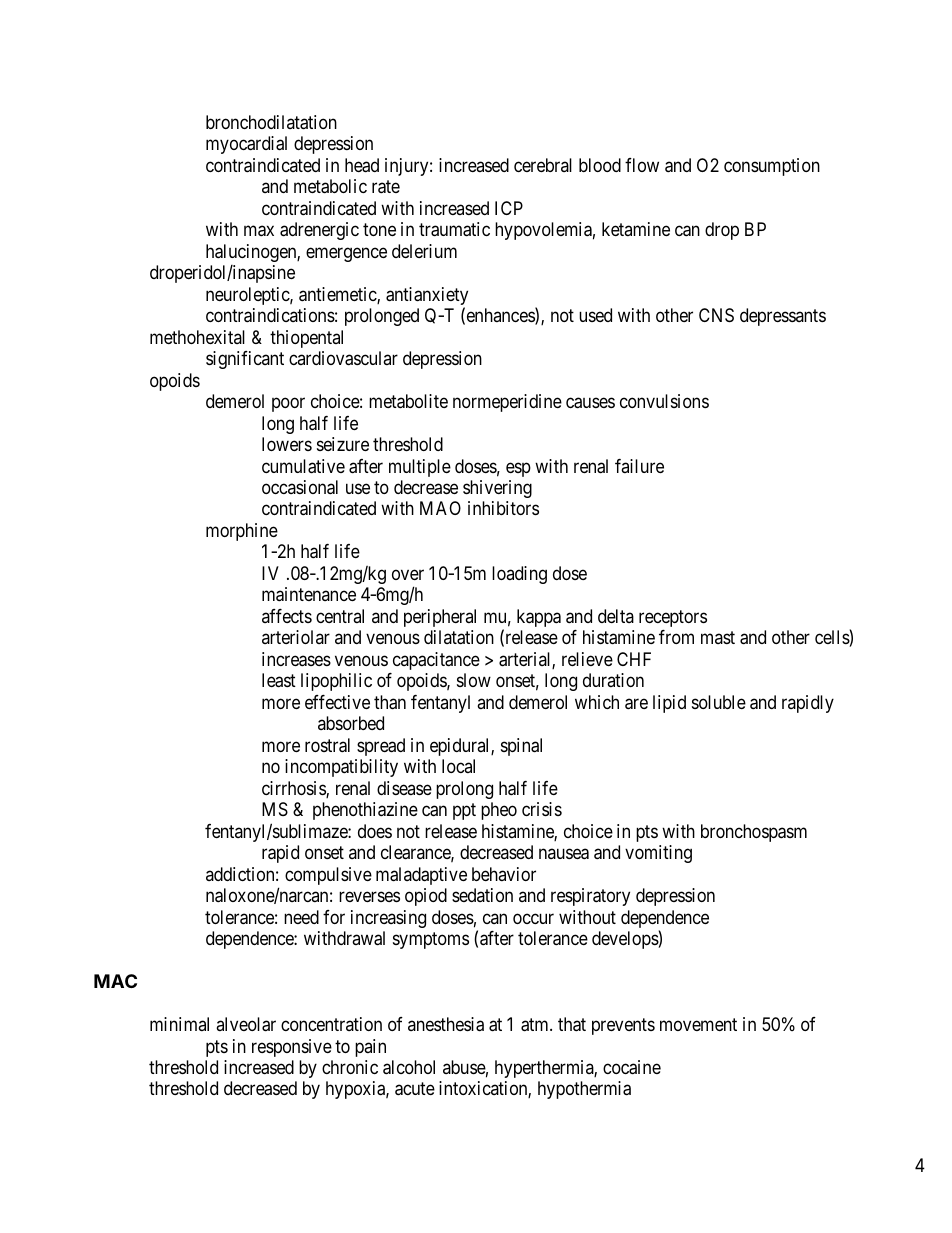 This screenshot has height=1233, width=952. I want to click on alcohol, so click(409, 1067).
